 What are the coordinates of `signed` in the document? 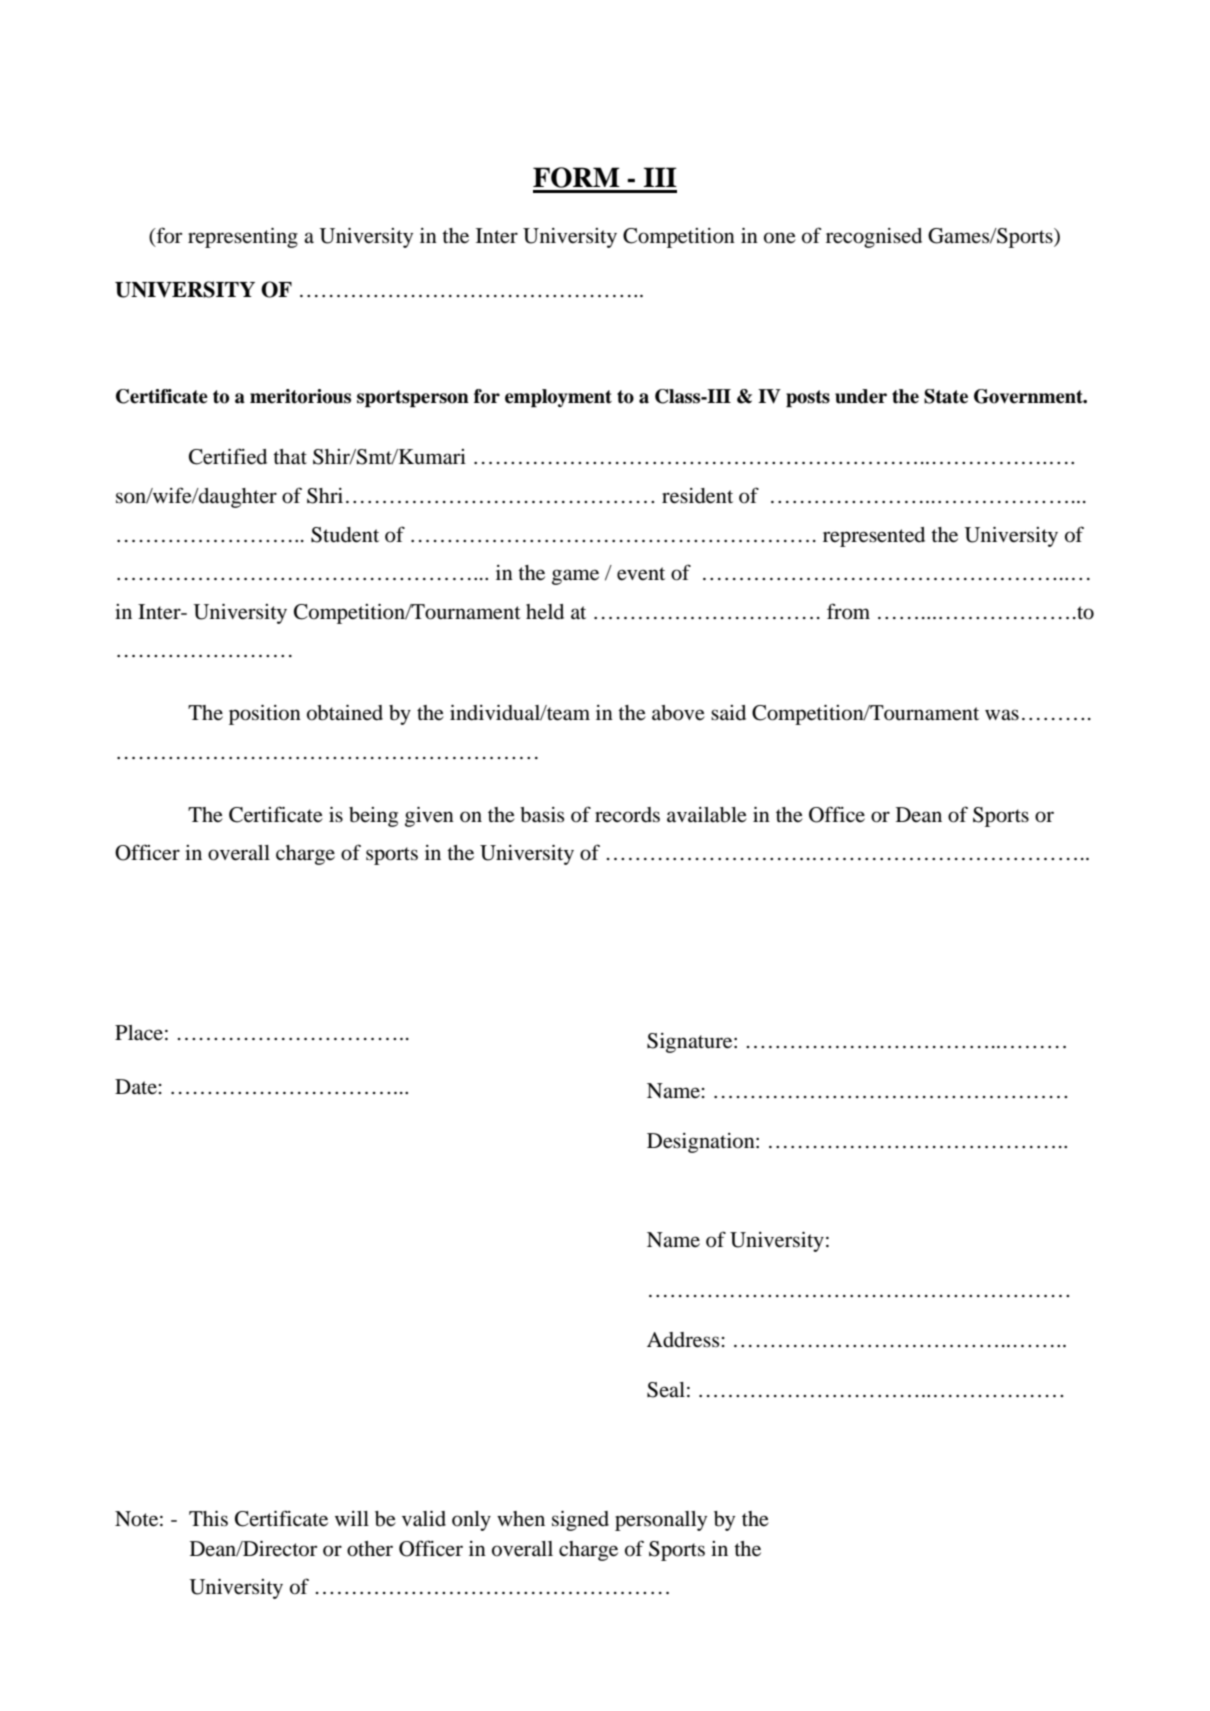 It's located at (580, 1521).
